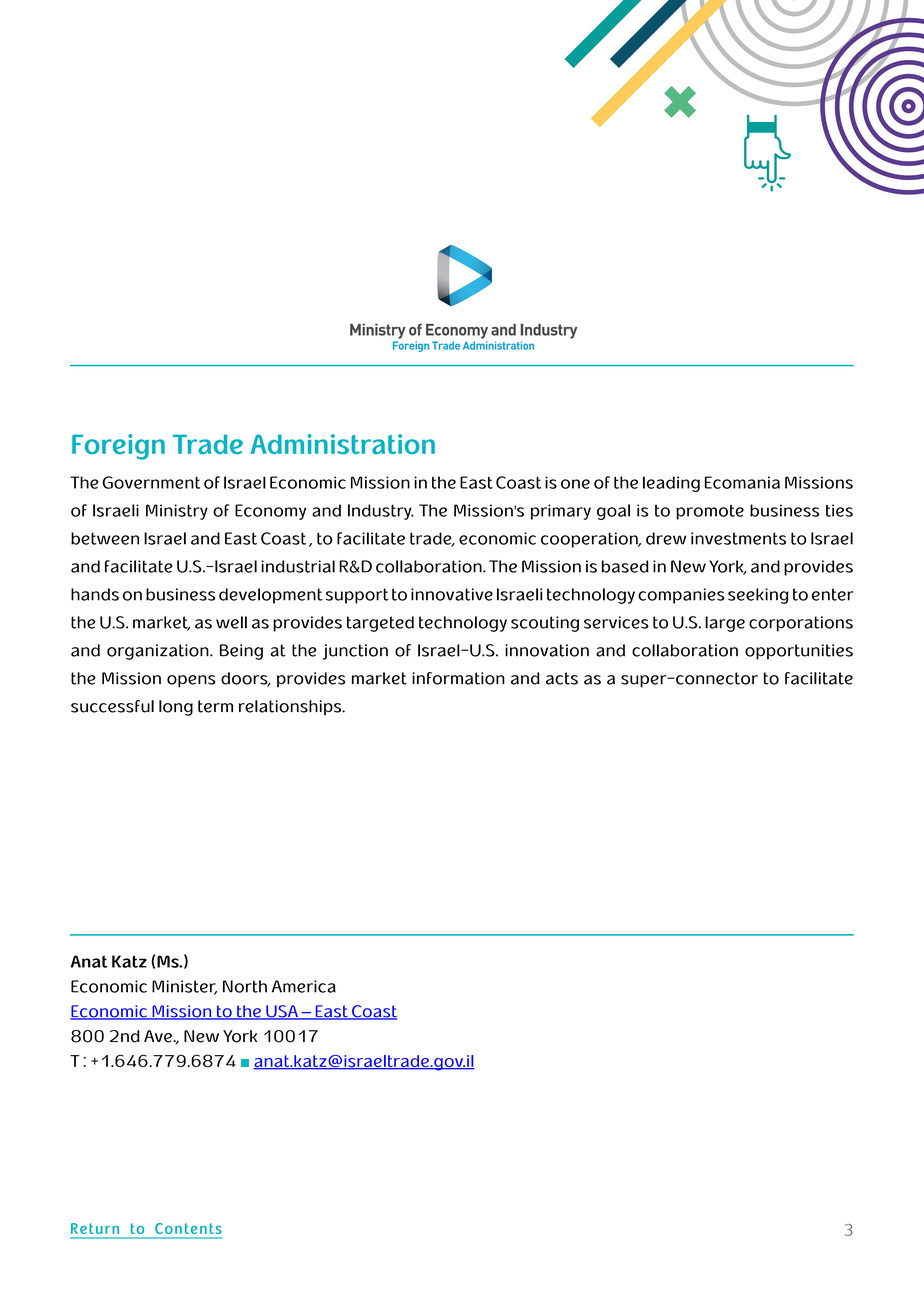 This screenshot has height=1308, width=924. What do you see at coordinates (575, 484) in the screenshot?
I see `one` at bounding box center [575, 484].
